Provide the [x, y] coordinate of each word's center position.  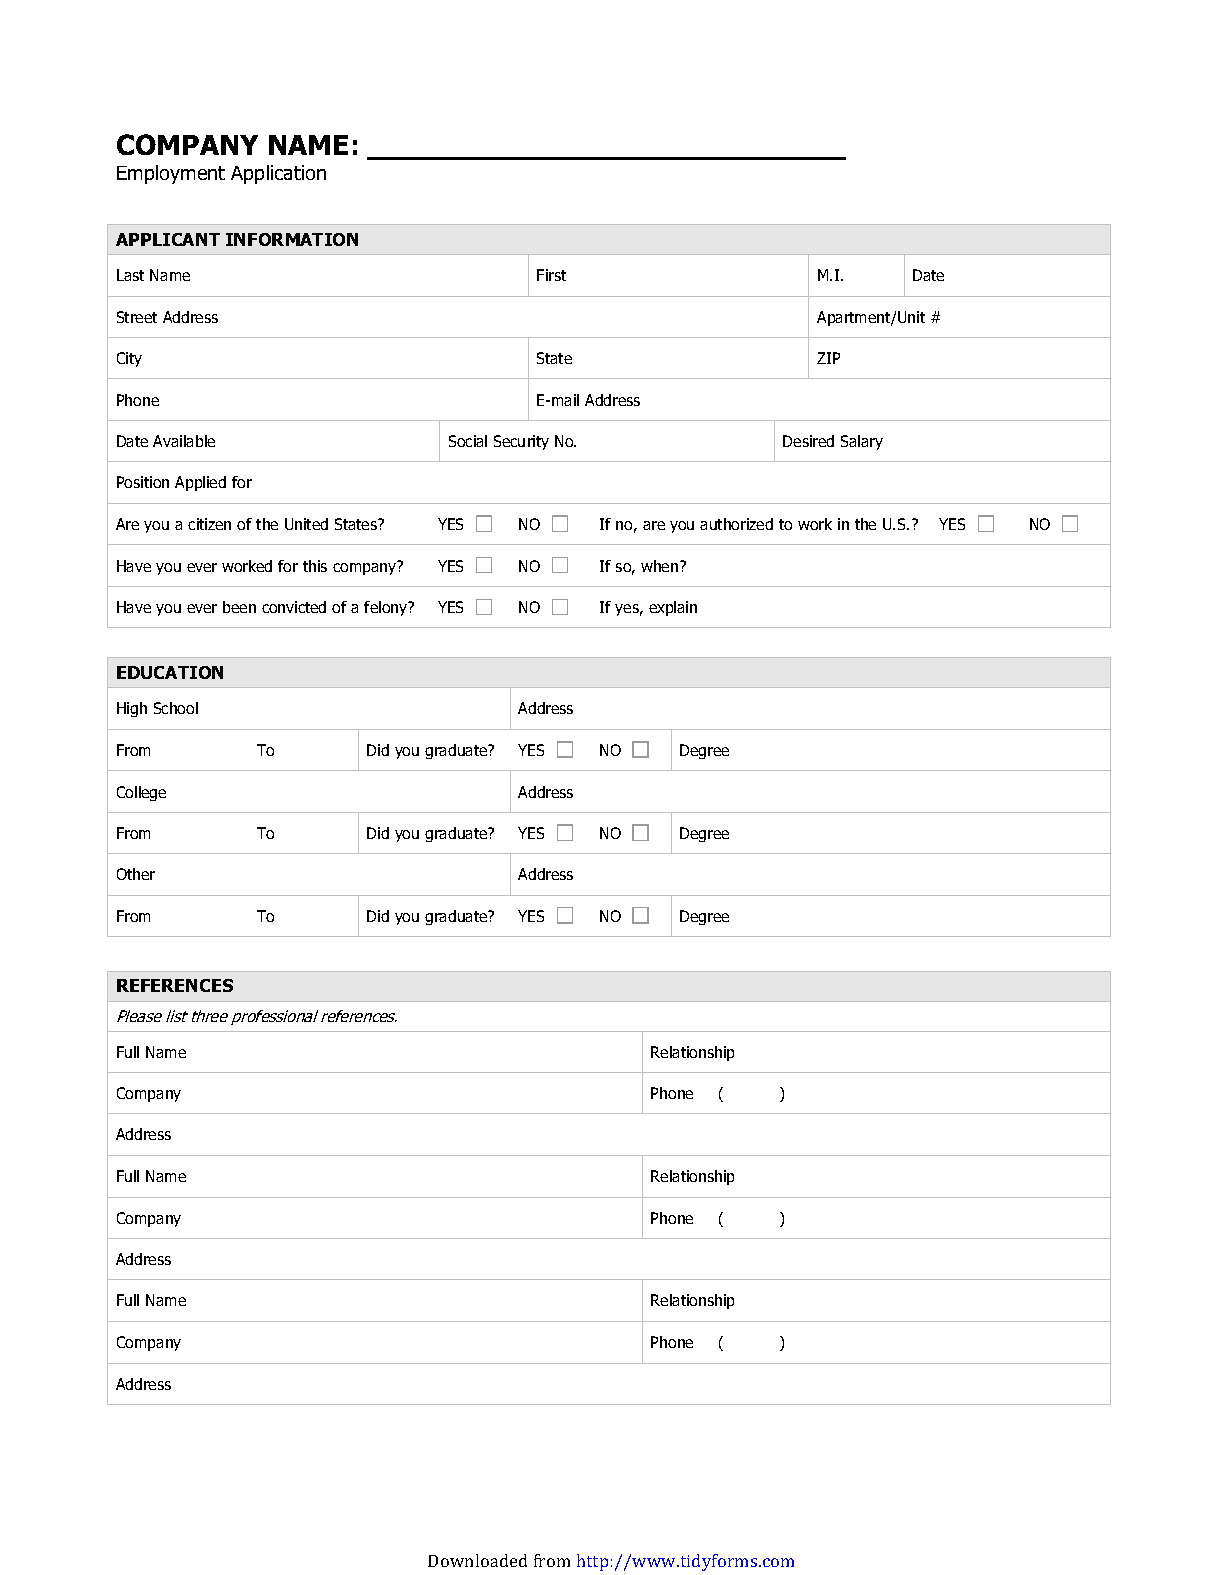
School [176, 708]
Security [521, 442]
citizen [209, 524]
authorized [736, 524]
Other [136, 874]
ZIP [828, 358]
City [129, 359]
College [141, 793]
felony [387, 608]
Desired [808, 441]
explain [673, 608]
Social [468, 441]
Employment [171, 174]
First [551, 275]
